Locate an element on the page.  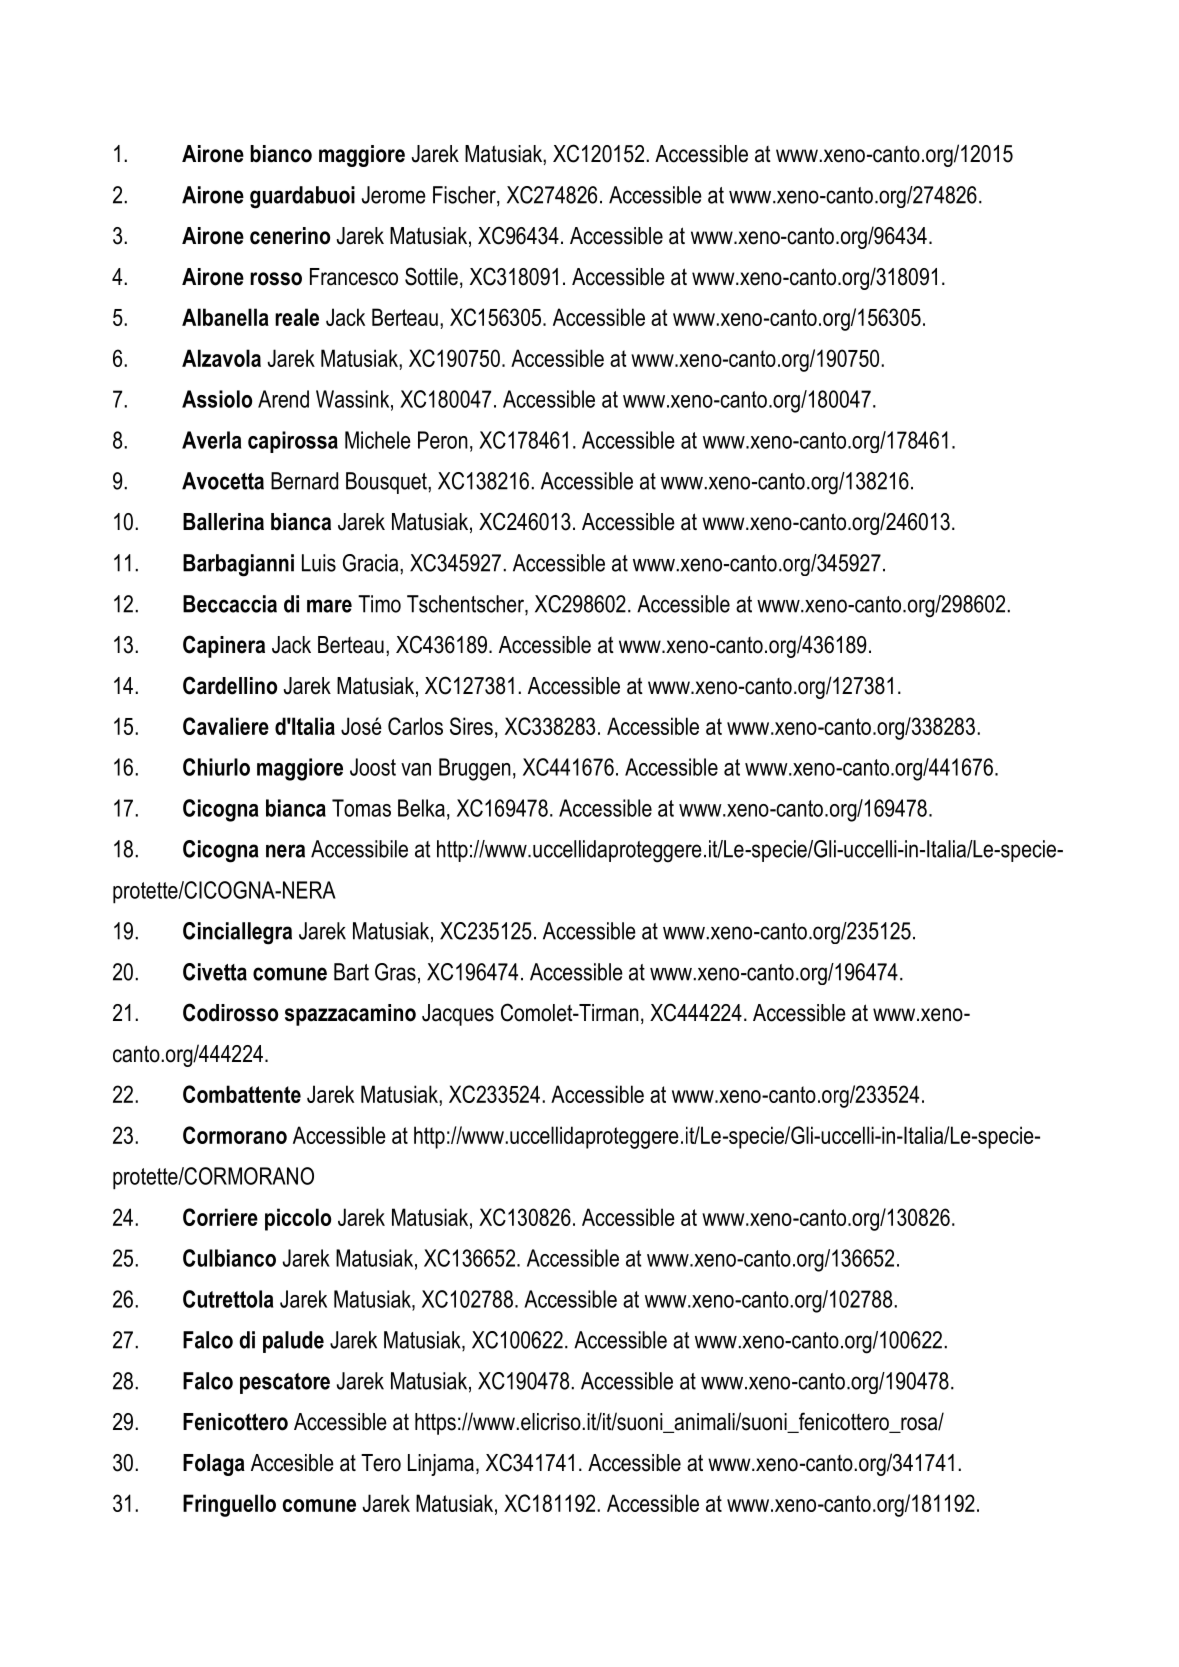
Jerome is located at coordinates (394, 195).
